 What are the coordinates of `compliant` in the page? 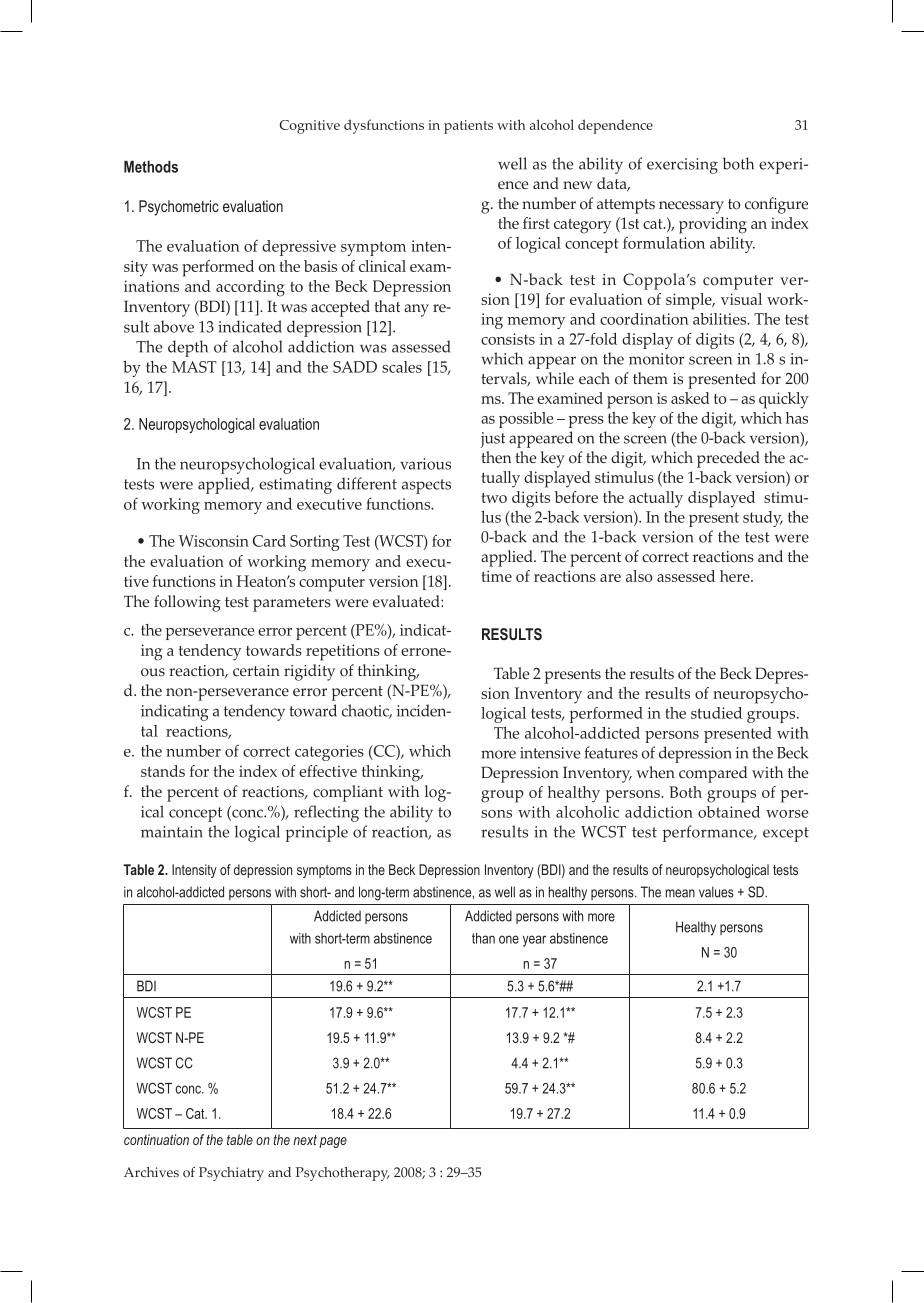 It's located at (348, 793).
